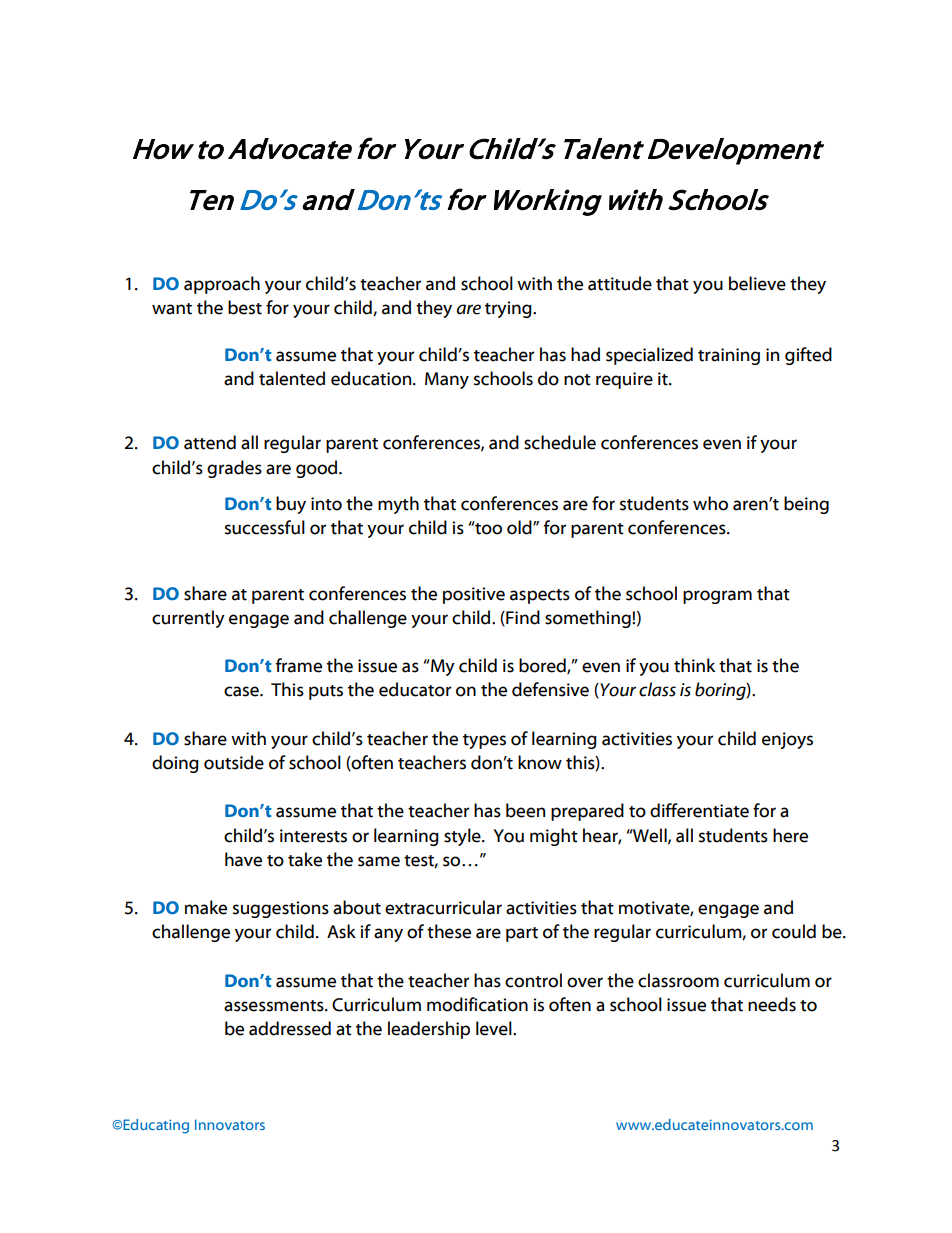  I want to click on currently, so click(188, 619).
